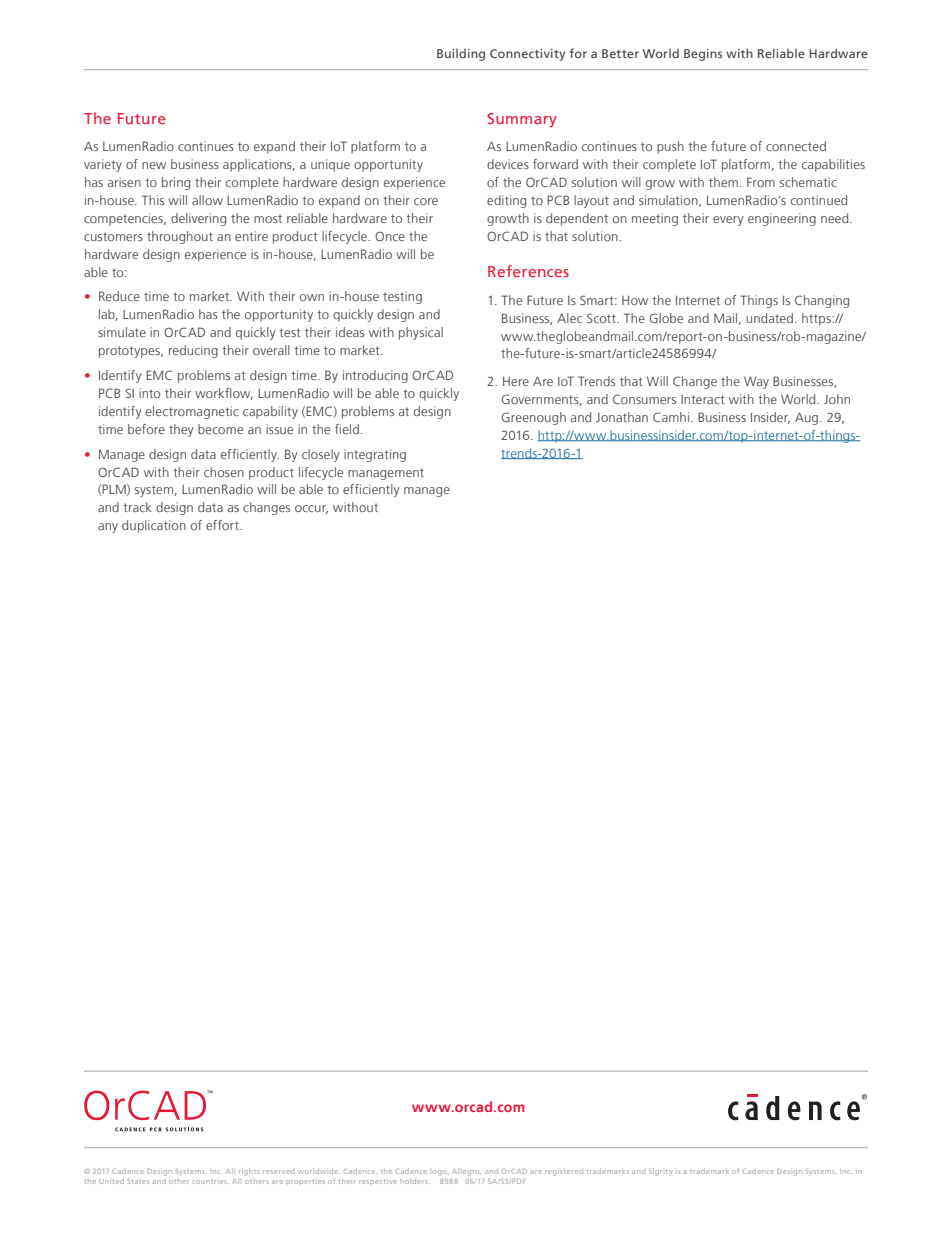 The width and height of the screenshot is (952, 1233). I want to click on Aug, so click(808, 418).
